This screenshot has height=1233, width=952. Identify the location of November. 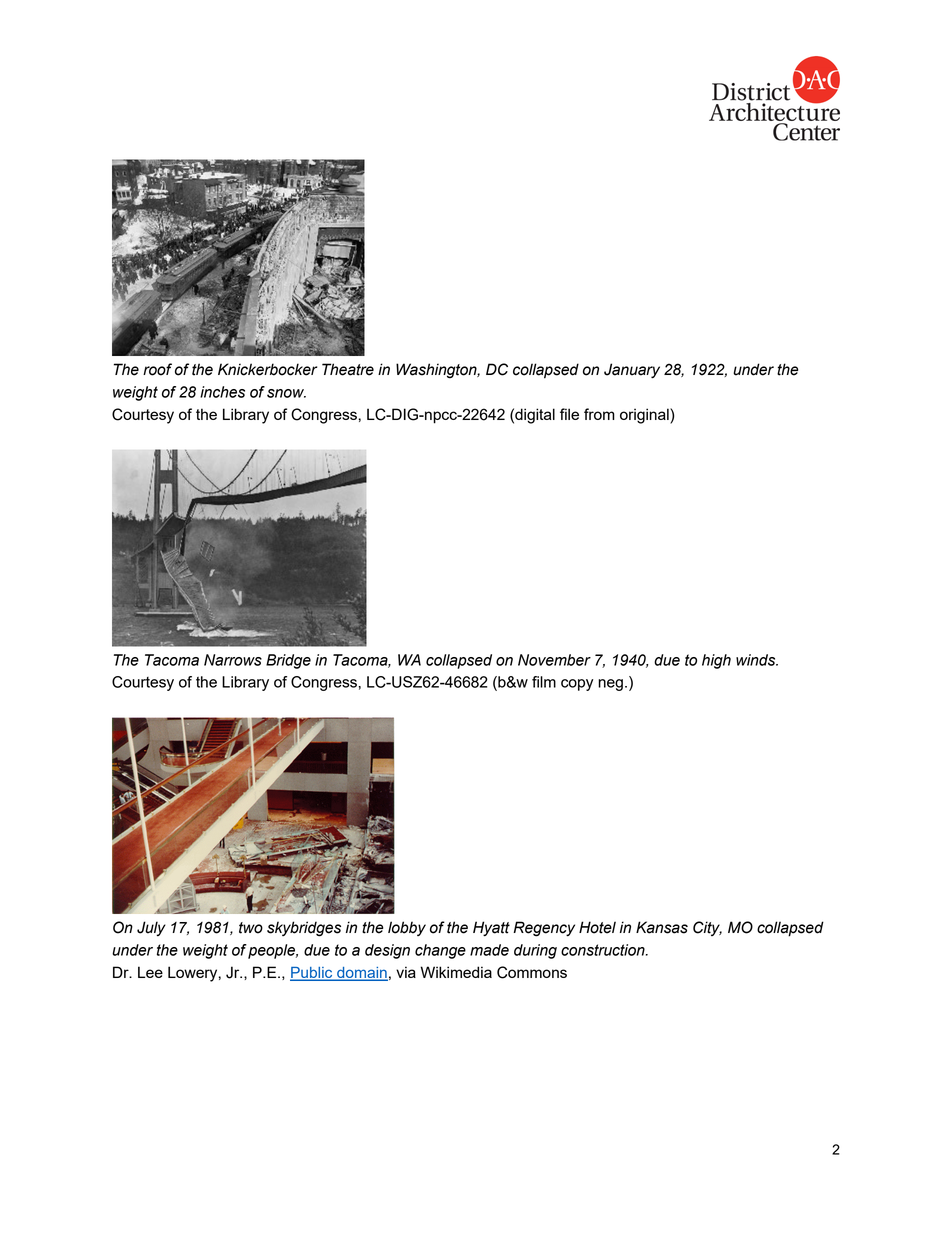
(554, 660).
